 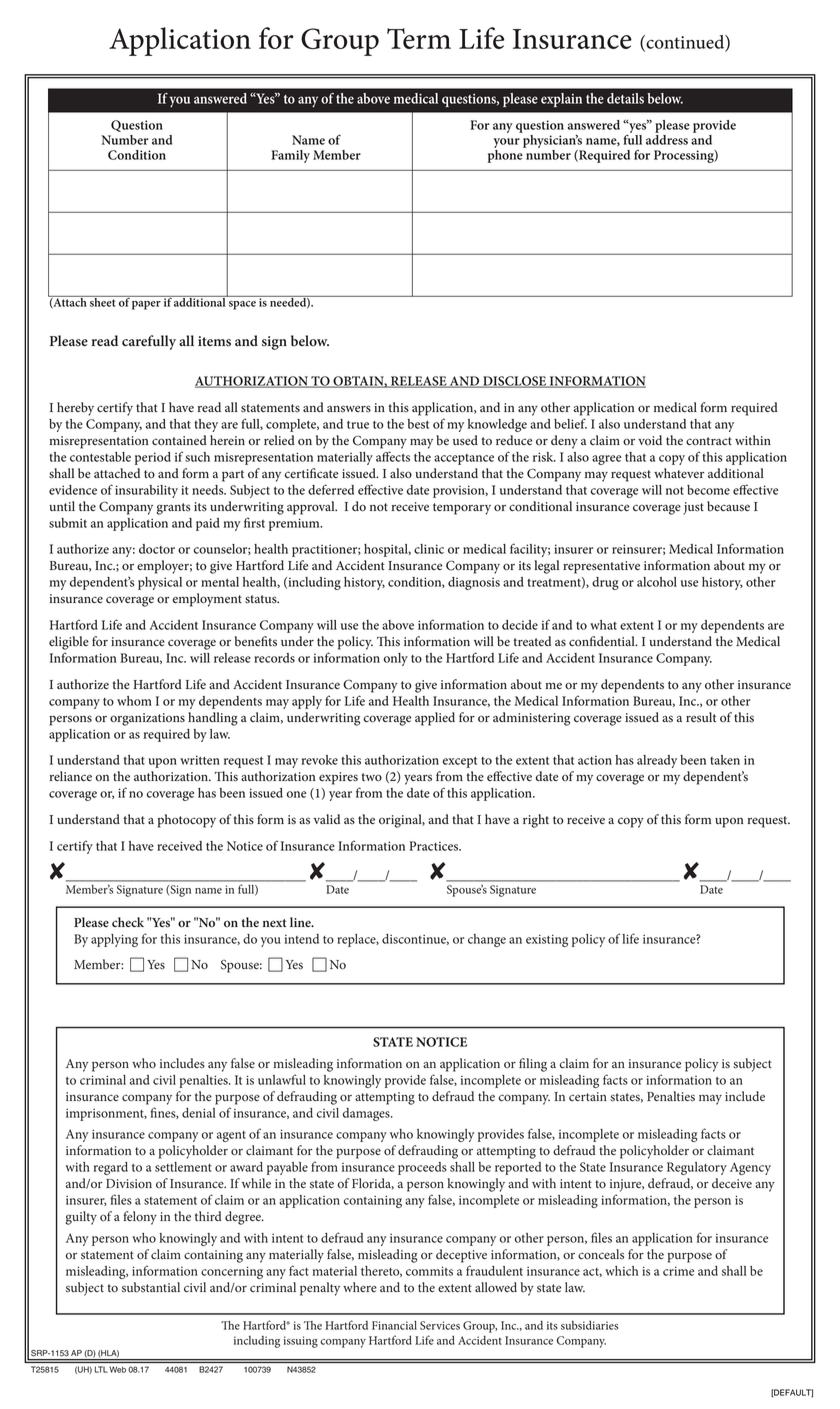 What do you see at coordinates (151, 1287) in the image?
I see `substantial` at bounding box center [151, 1287].
